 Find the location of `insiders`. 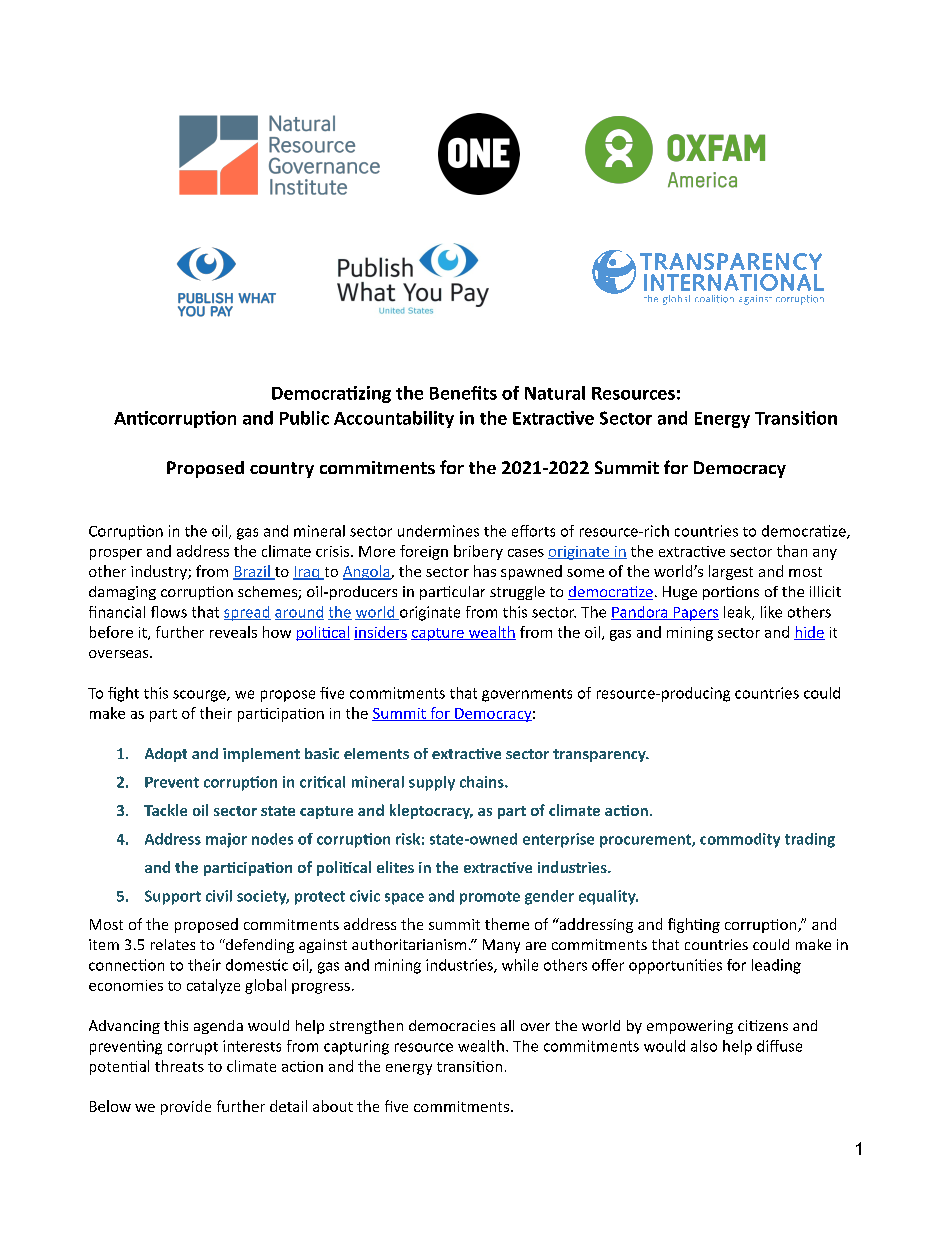

insiders is located at coordinates (380, 633).
